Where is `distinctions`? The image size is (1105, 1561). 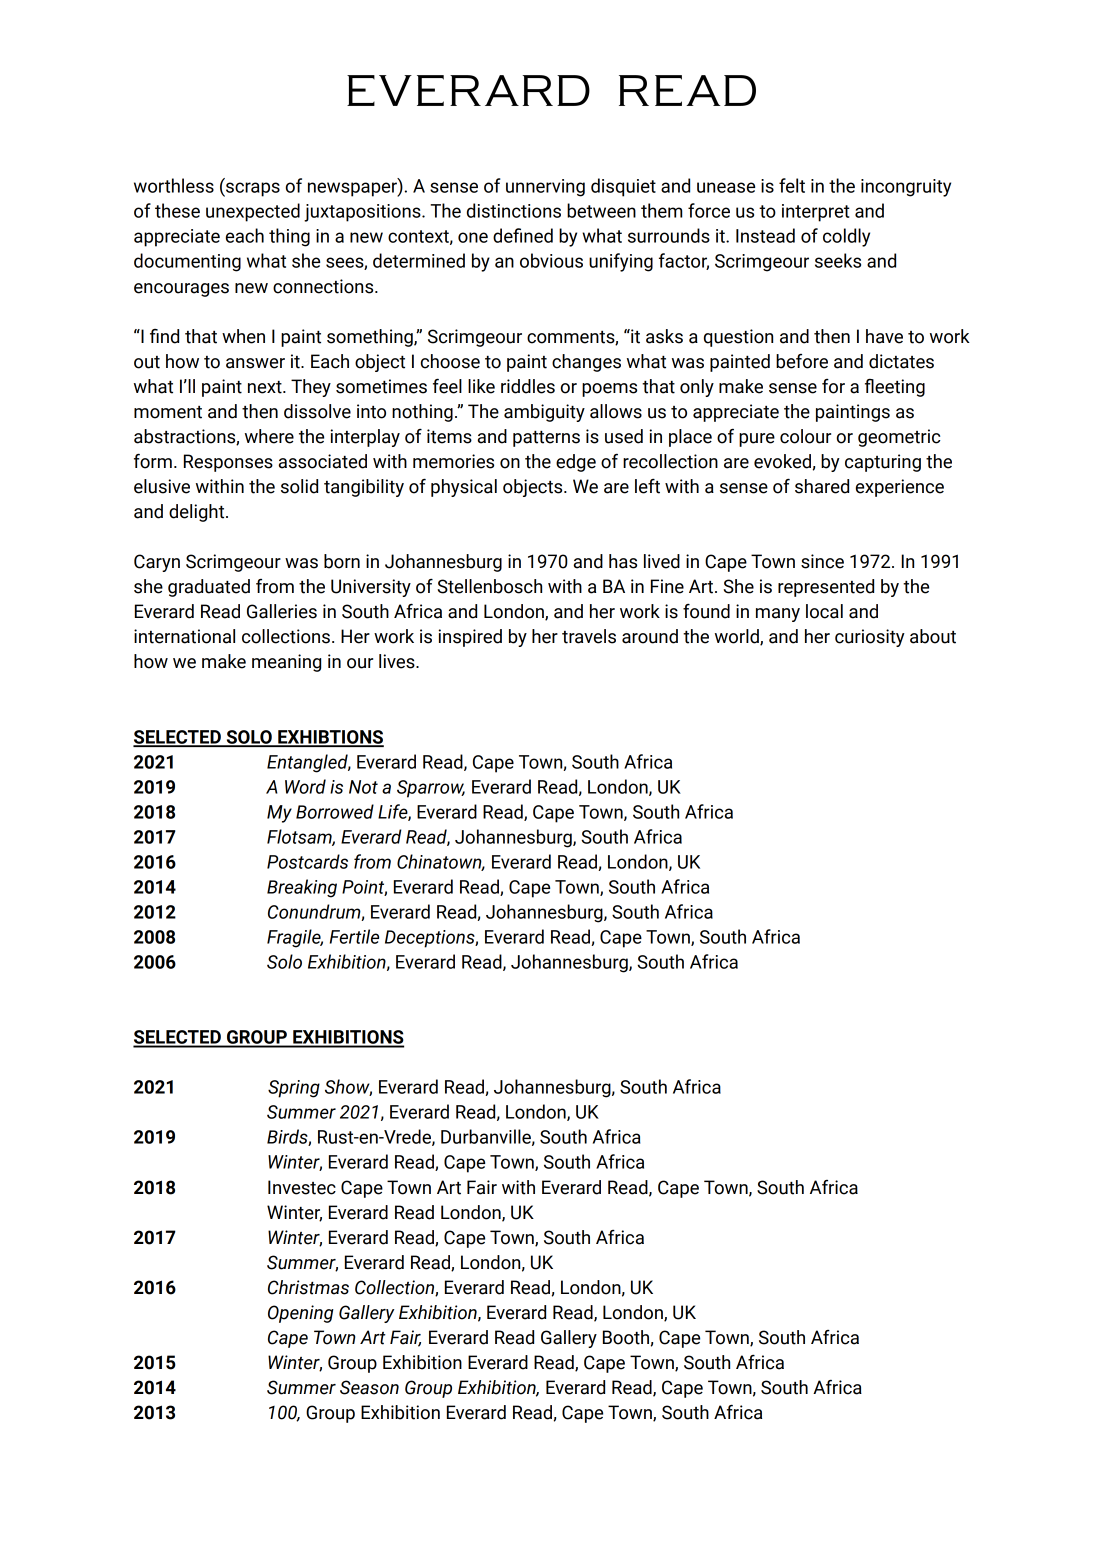
distinctions is located at coordinates (514, 210).
